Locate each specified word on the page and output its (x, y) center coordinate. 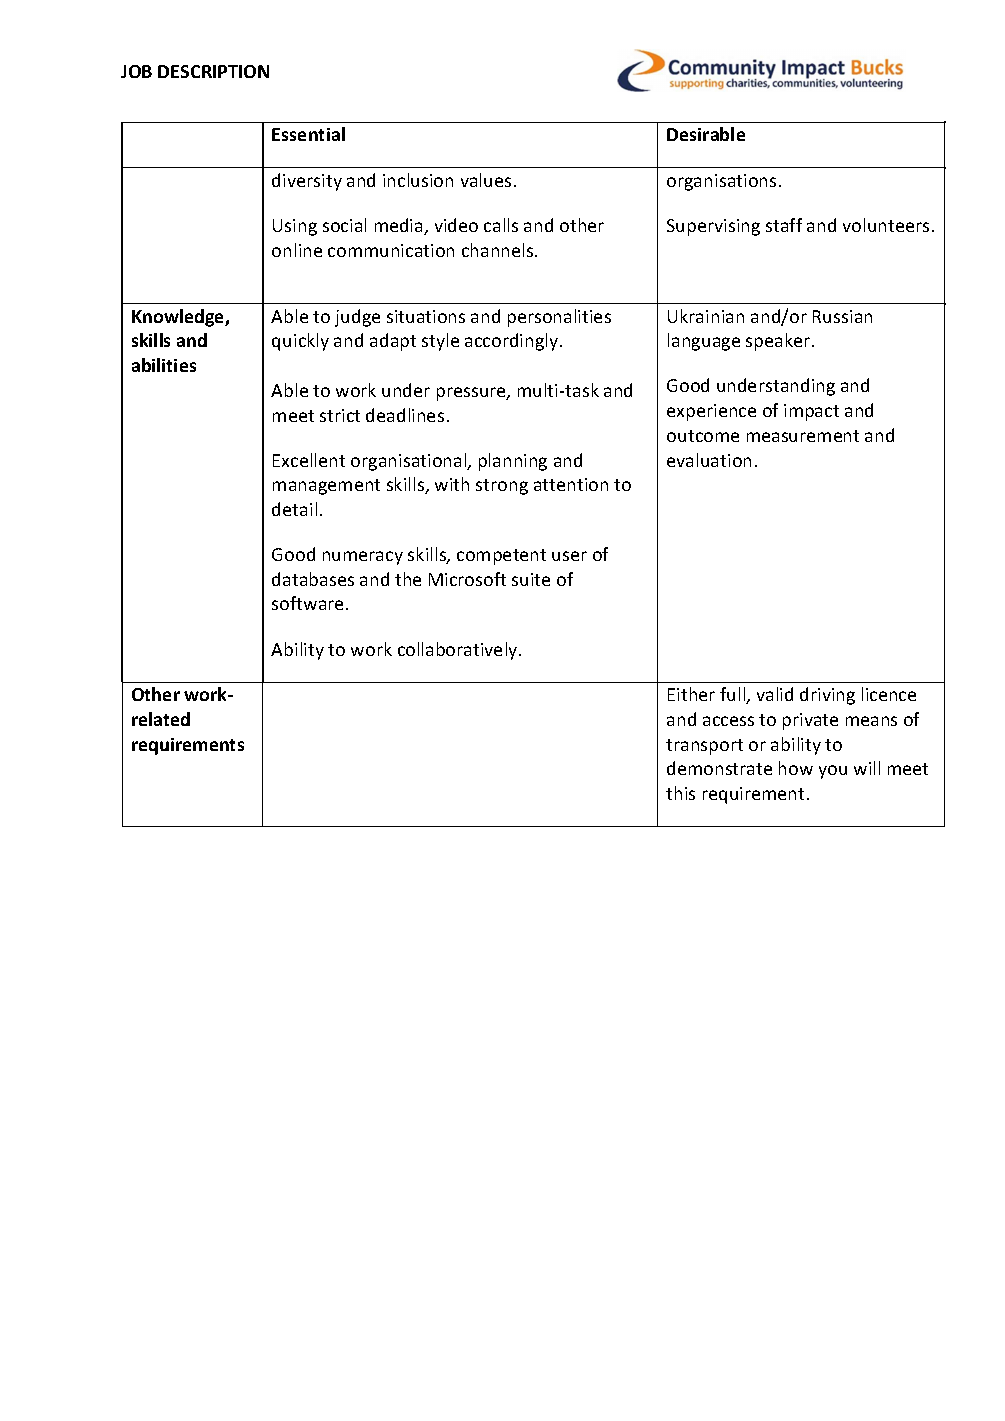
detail (294, 509)
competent (501, 557)
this (680, 793)
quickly (300, 342)
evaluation (709, 460)
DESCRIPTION (213, 71)
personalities (559, 318)
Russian (842, 316)
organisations (721, 182)
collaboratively (459, 651)
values (486, 180)
